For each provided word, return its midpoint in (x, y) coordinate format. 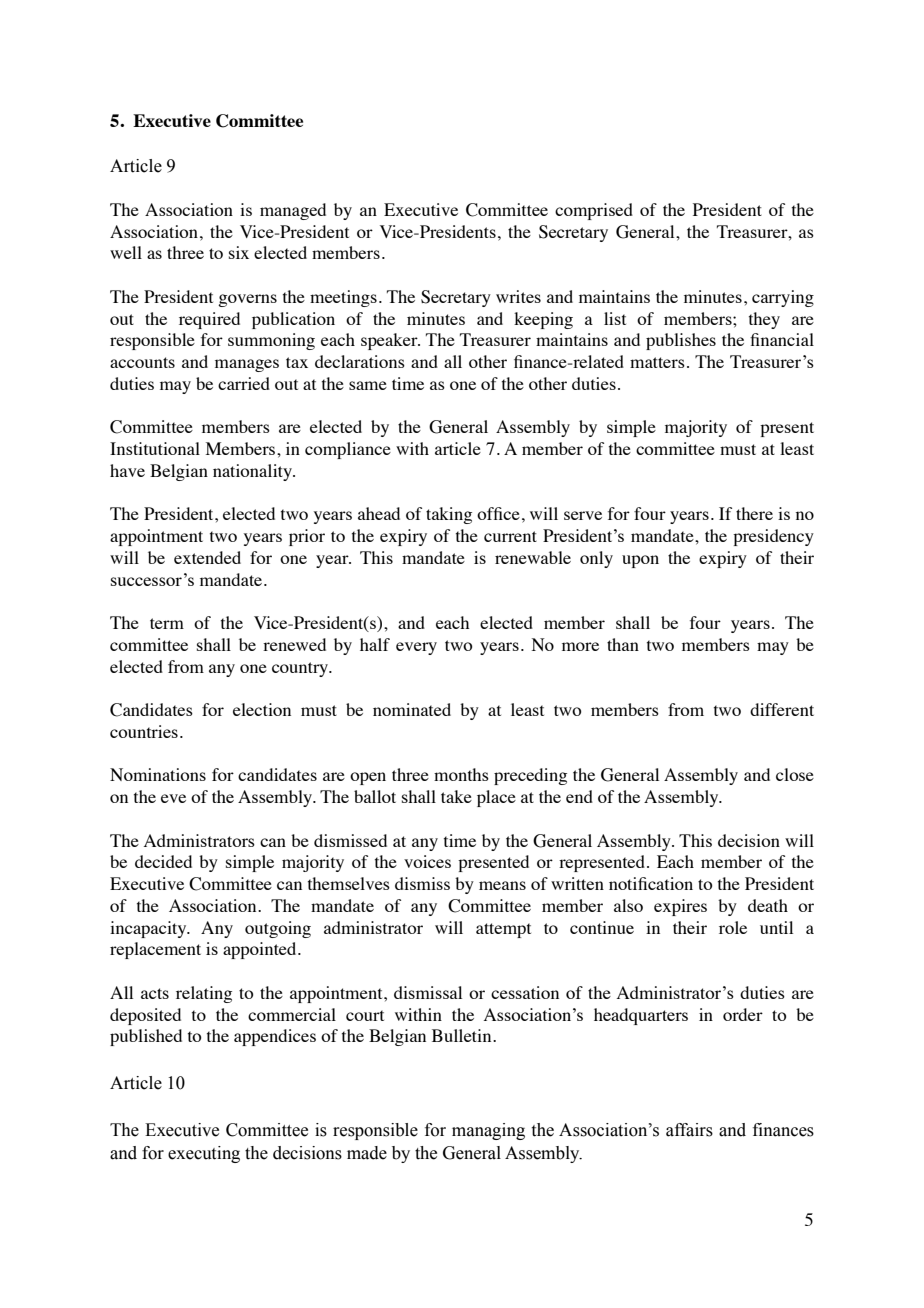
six (239, 252)
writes (518, 296)
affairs (689, 1130)
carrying (783, 298)
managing (488, 1131)
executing (204, 1154)
